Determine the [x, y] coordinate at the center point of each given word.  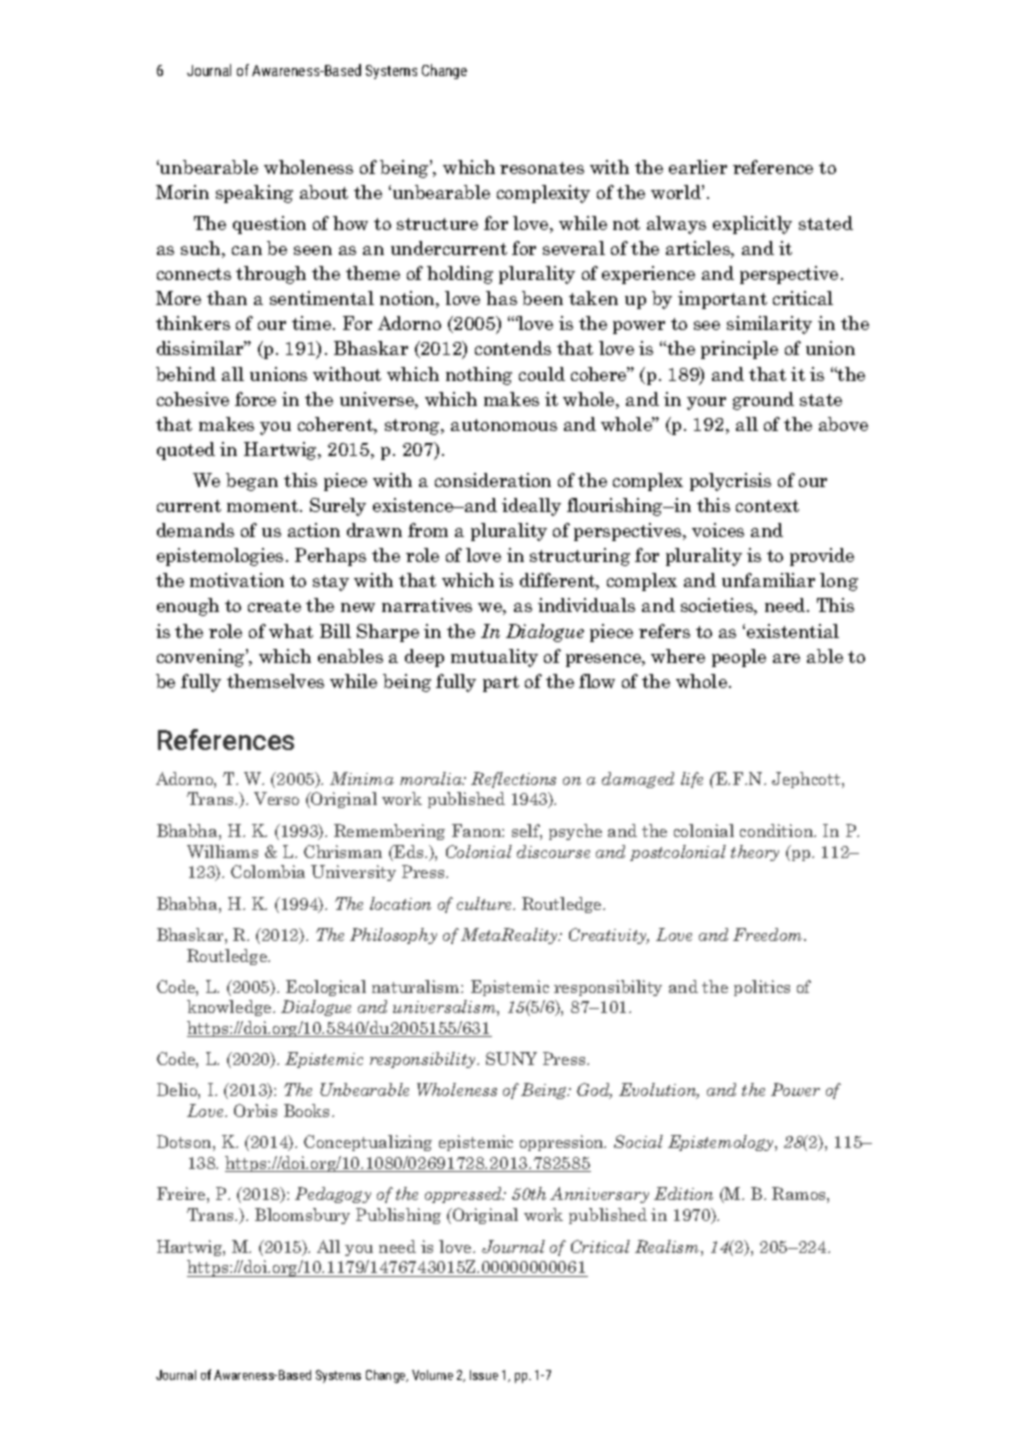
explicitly [752, 225]
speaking [254, 194]
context [767, 506]
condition [778, 830]
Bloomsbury [302, 1216]
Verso [276, 798]
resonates [542, 168]
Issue [484, 1375]
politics [762, 988]
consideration [493, 480]
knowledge [230, 1008]
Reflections [513, 780]
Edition [683, 1193]
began [252, 482]
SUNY [511, 1058]
